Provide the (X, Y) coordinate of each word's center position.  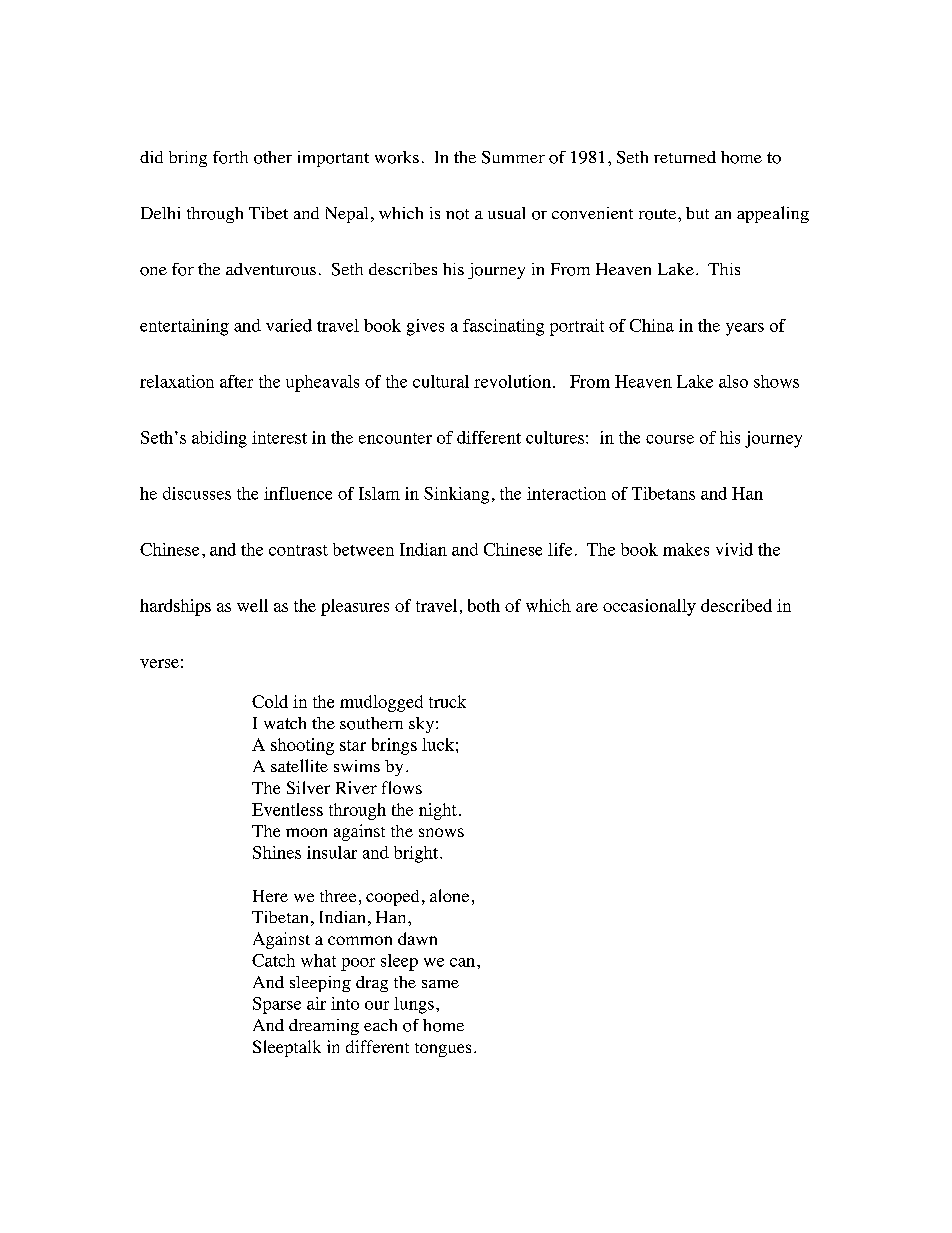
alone (449, 895)
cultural (441, 381)
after (236, 381)
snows (441, 832)
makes (686, 549)
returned (685, 157)
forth (230, 157)
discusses (197, 493)
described (736, 605)
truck (447, 701)
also (733, 381)
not (457, 214)
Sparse (277, 1005)
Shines (277, 852)
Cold (270, 701)
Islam (379, 493)
